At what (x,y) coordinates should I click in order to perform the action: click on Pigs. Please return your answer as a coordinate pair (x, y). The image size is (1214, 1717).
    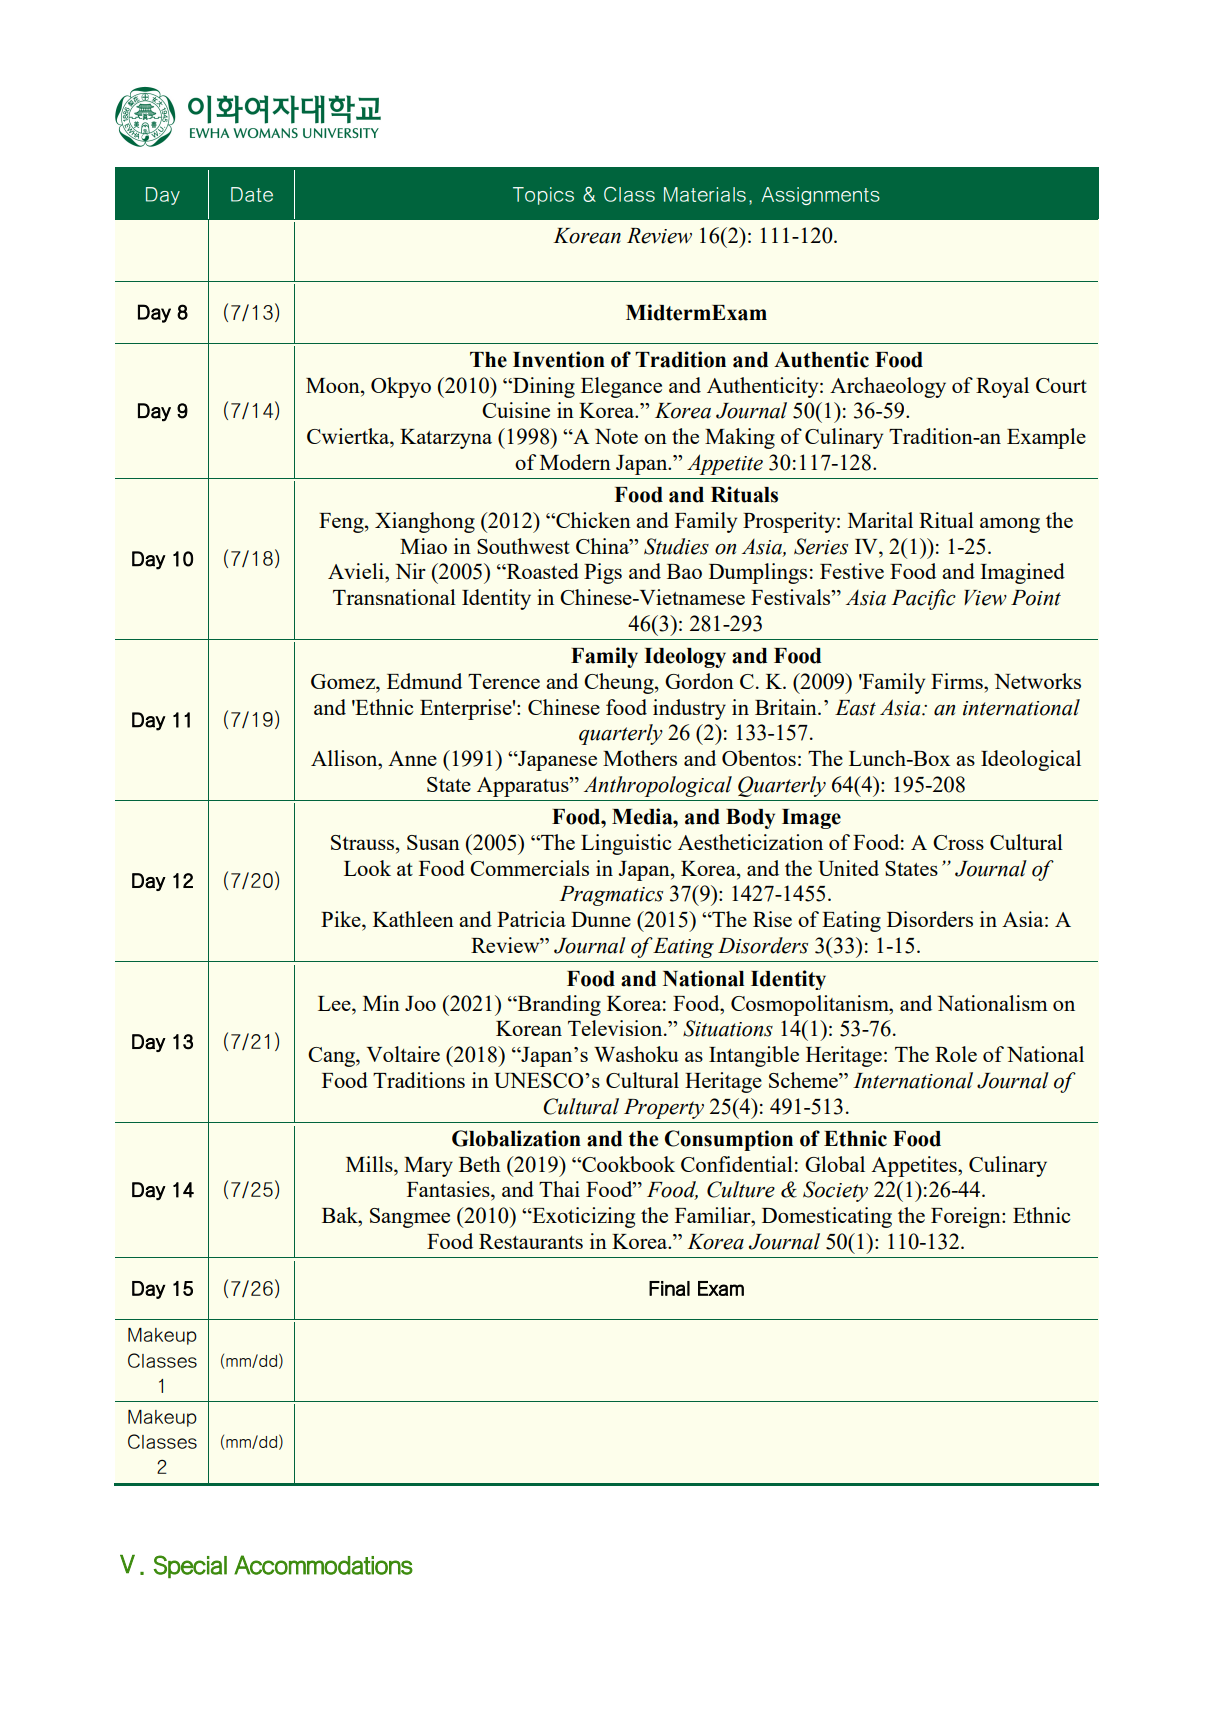
    Looking at the image, I should click on (603, 573).
